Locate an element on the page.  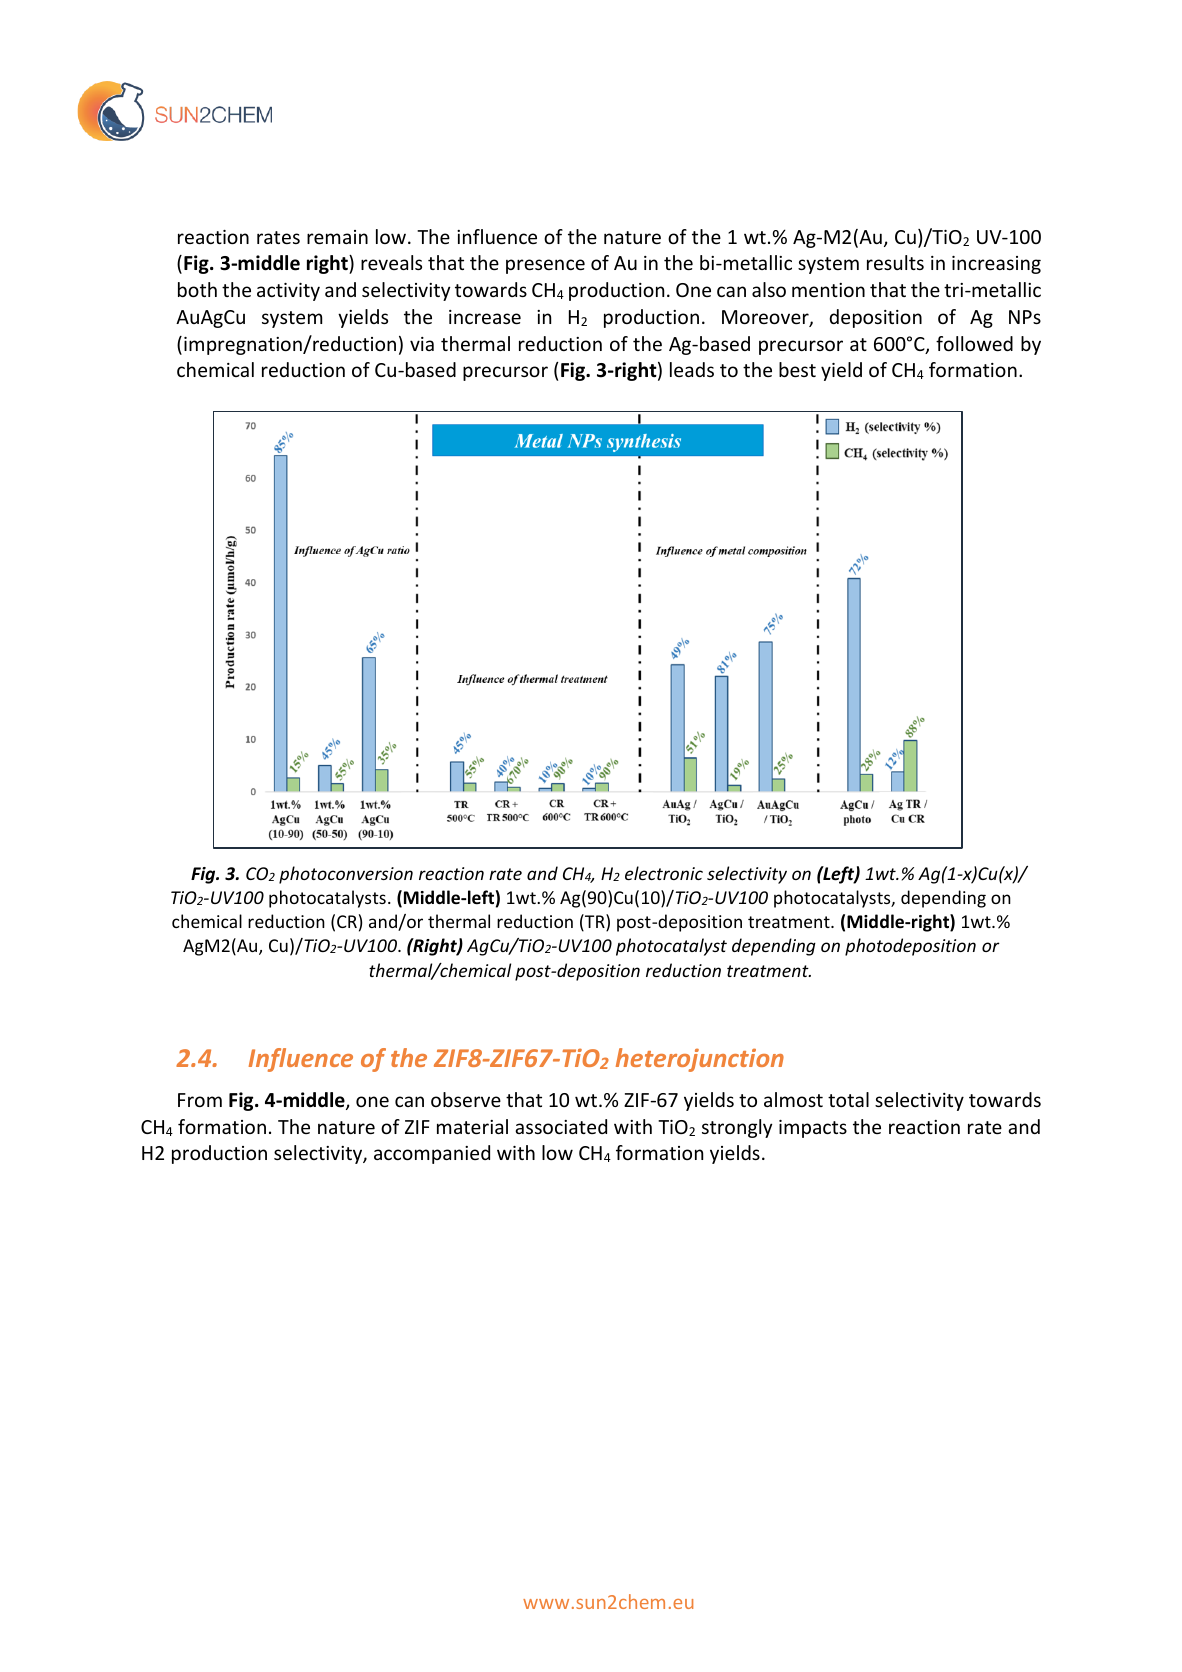
leads is located at coordinates (692, 369).
